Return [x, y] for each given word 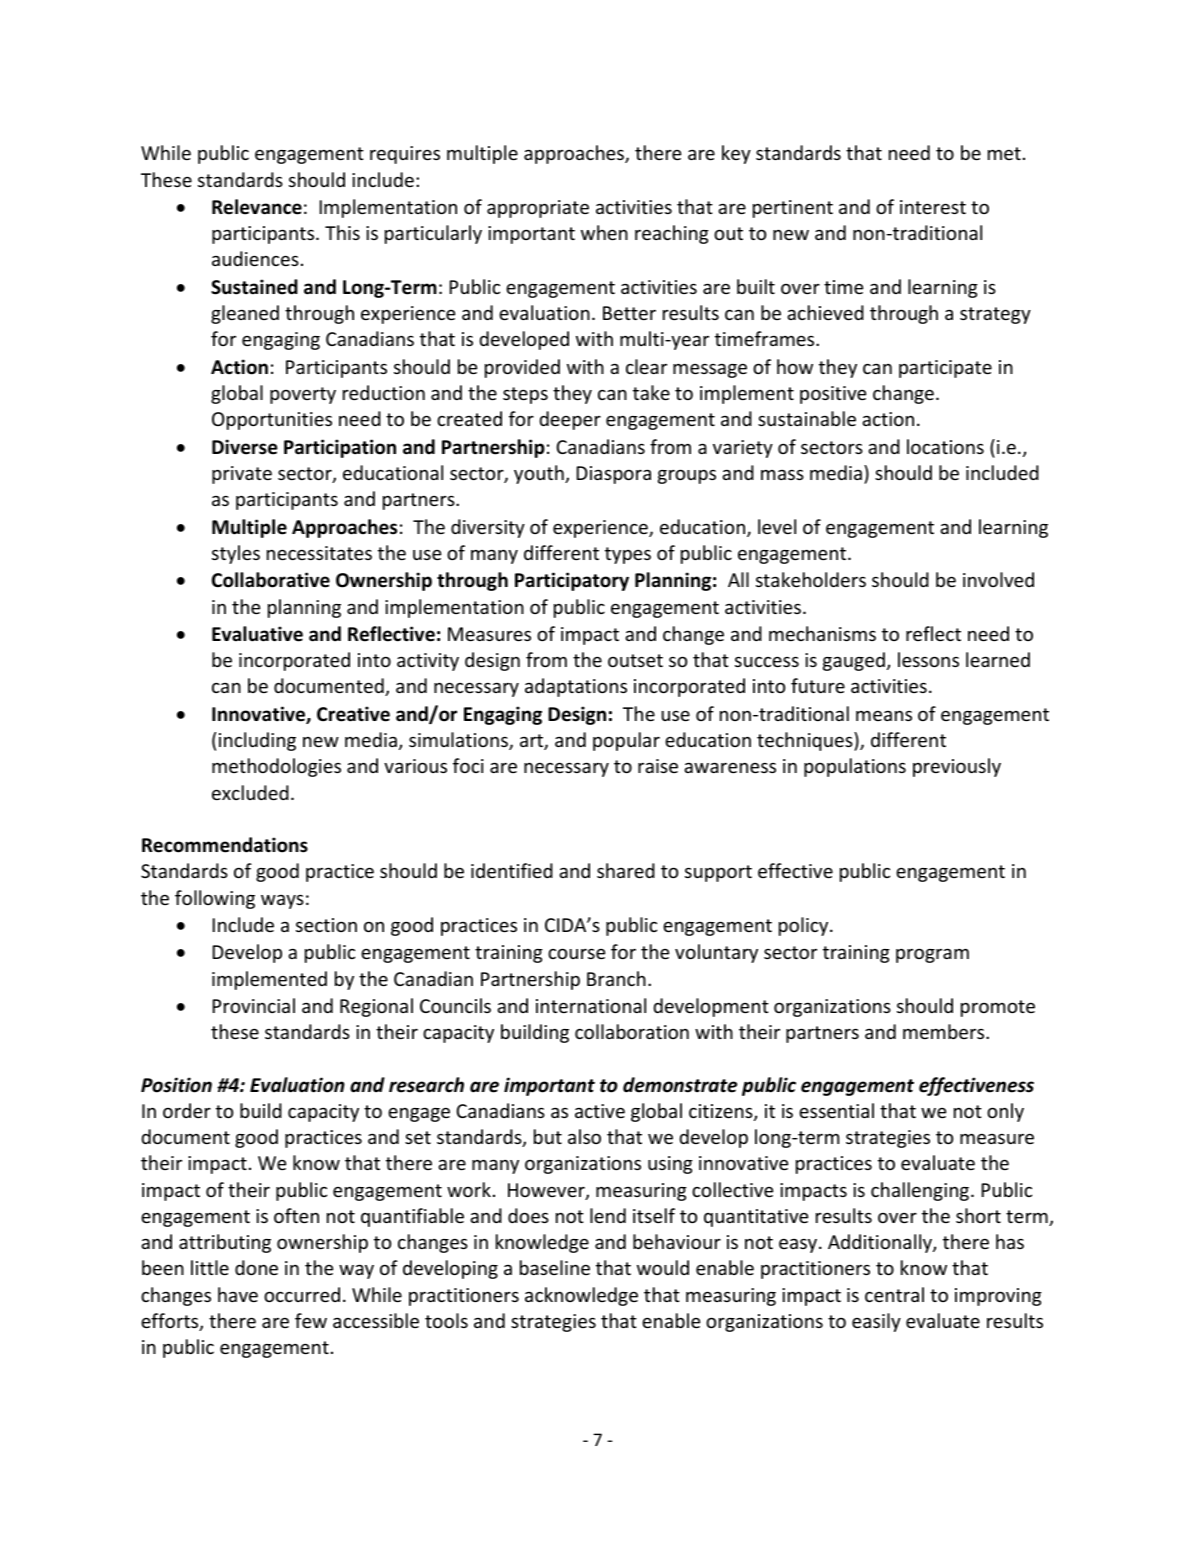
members [945, 1031]
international [591, 1005]
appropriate [538, 209]
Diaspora [614, 475]
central [894, 1294]
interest [933, 207]
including [257, 741]
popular [626, 741]
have [238, 1294]
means [884, 716]
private [242, 475]
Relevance [257, 207]
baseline [555, 1267]
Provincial [254, 1005]
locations [945, 446]
